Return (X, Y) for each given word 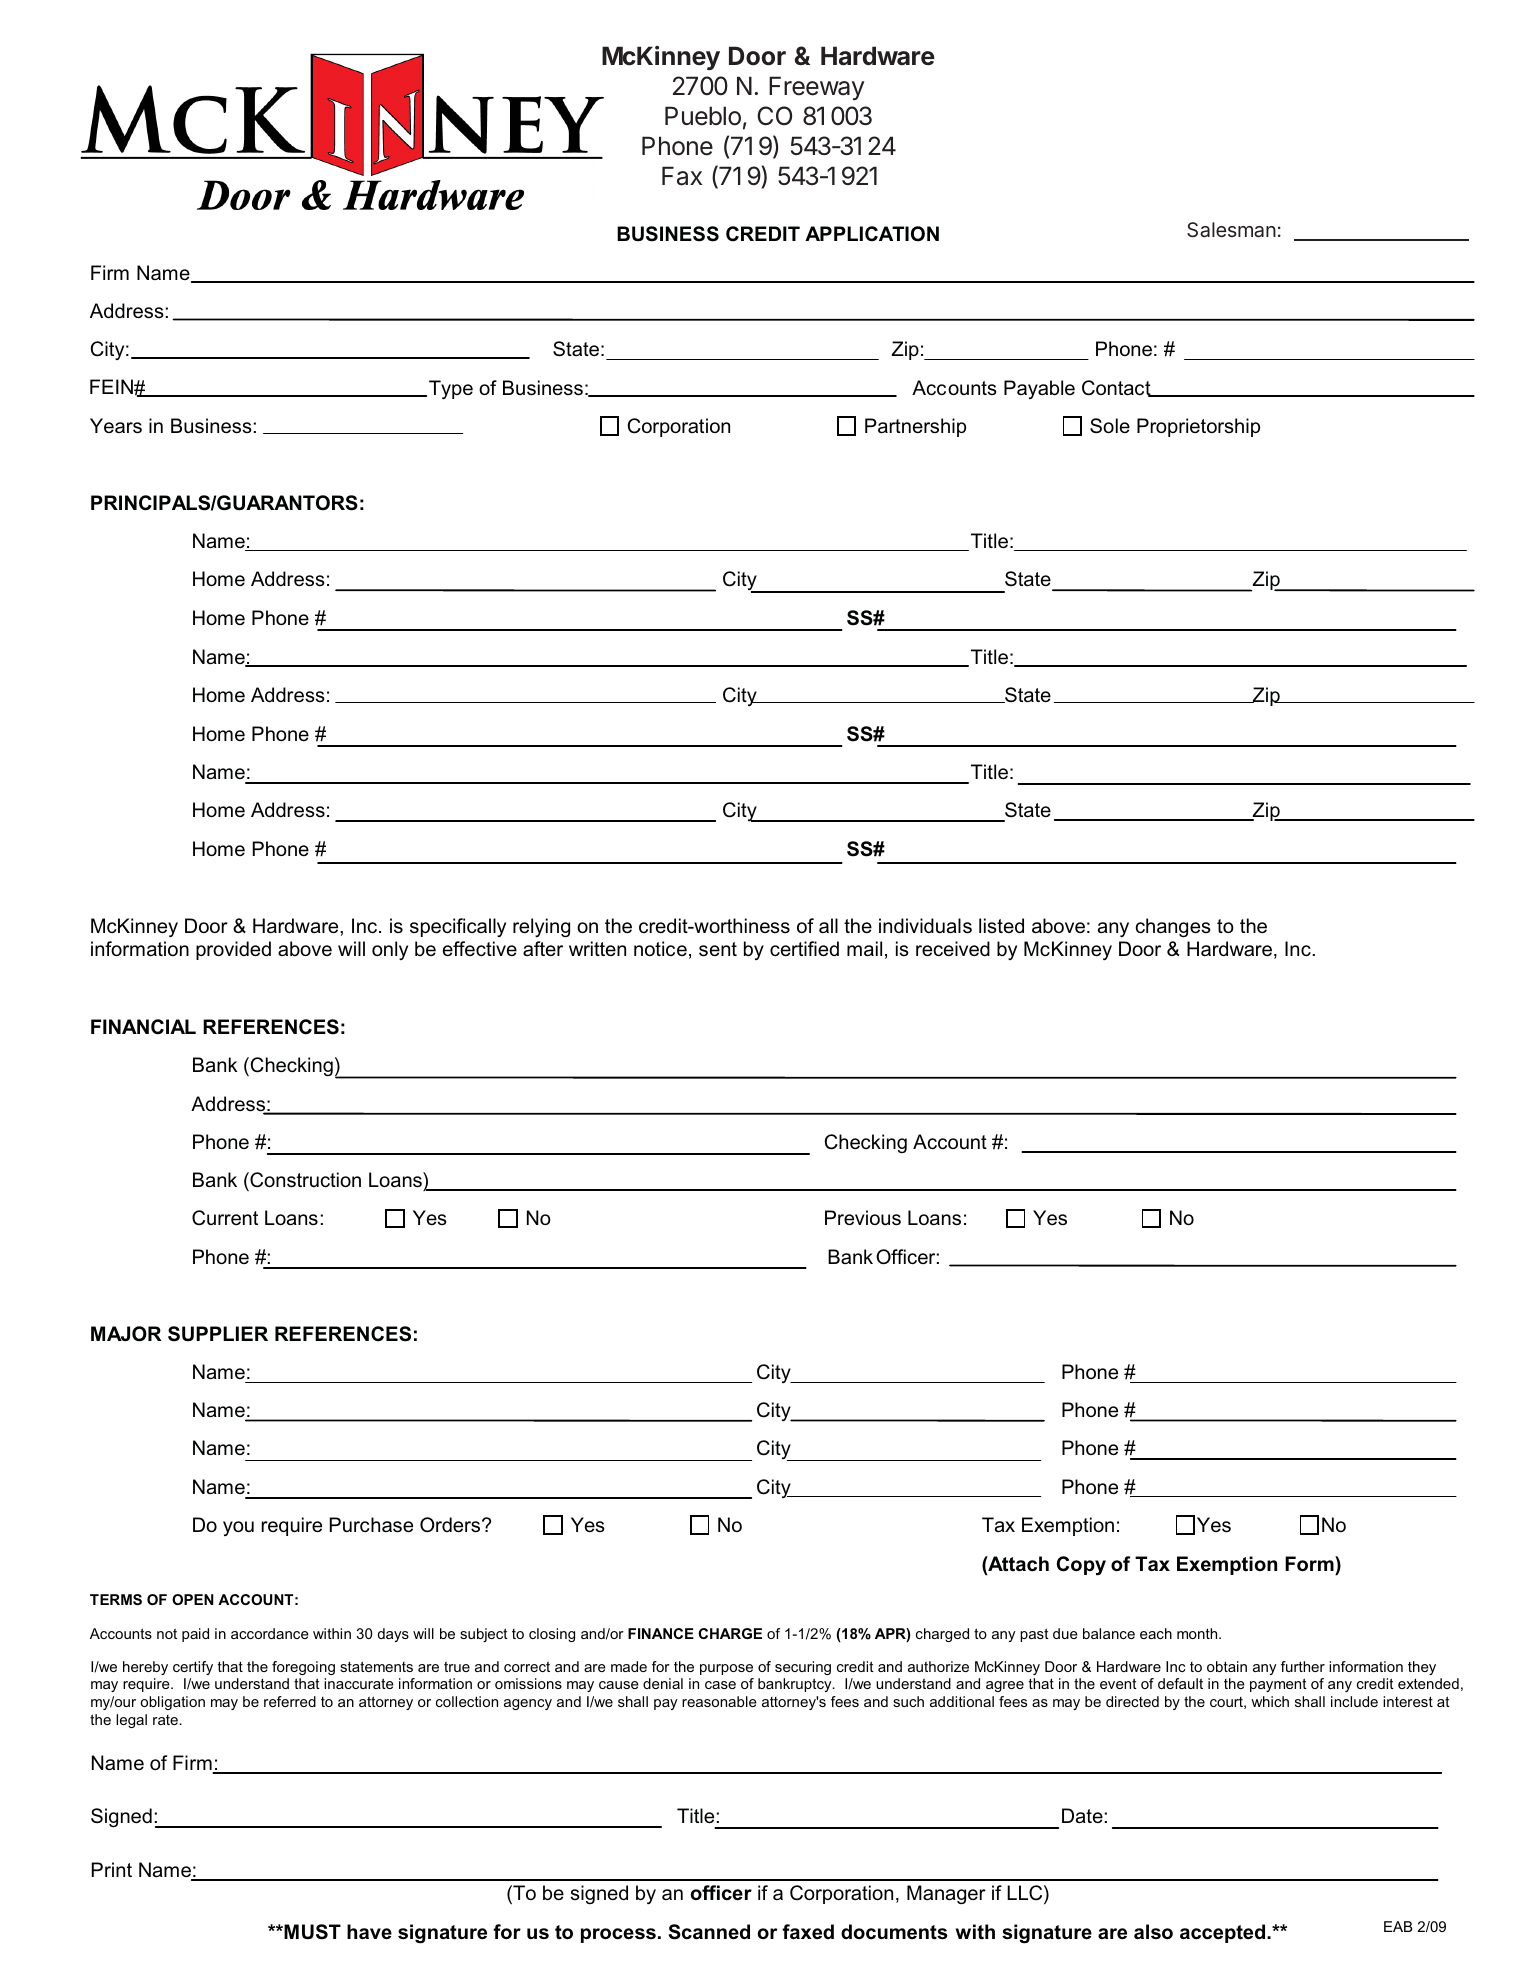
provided (233, 950)
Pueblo (703, 116)
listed (1001, 926)
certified (804, 949)
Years (116, 426)
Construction (304, 1180)
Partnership (915, 427)
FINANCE (661, 1633)
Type (451, 389)
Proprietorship (1198, 427)
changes (1173, 928)
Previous (863, 1218)
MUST (311, 1932)
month (1198, 1633)
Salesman (1231, 229)
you (238, 1528)
